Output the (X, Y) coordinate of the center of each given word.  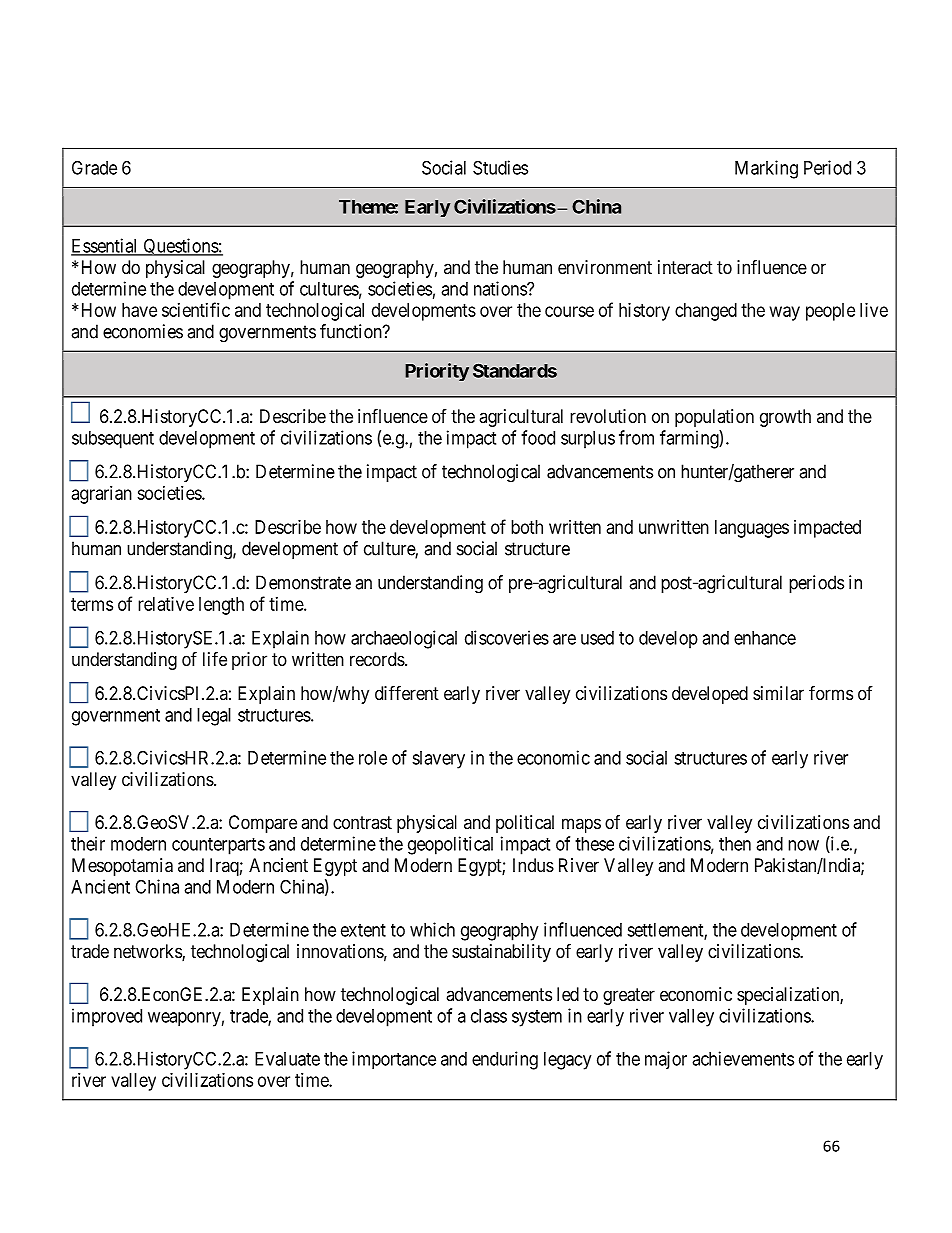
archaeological (404, 639)
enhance (765, 638)
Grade (94, 167)
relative (166, 604)
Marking (766, 169)
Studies (500, 167)
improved (107, 1017)
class (489, 1016)
